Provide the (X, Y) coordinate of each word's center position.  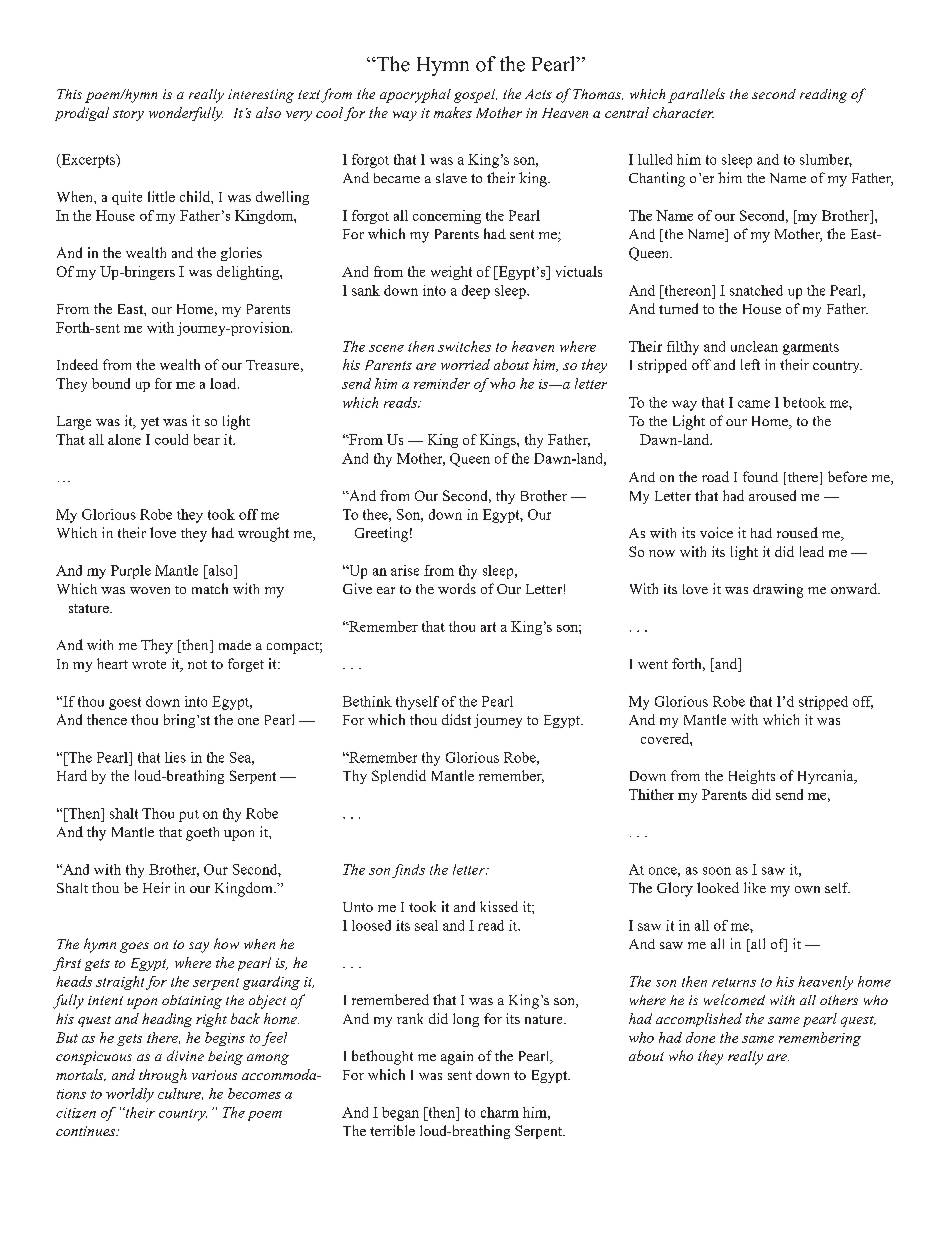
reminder (442, 383)
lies (175, 757)
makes (453, 112)
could (171, 439)
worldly (130, 1095)
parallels (696, 95)
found (760, 476)
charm (500, 1112)
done (700, 1037)
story (128, 115)
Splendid (399, 777)
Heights (752, 777)
